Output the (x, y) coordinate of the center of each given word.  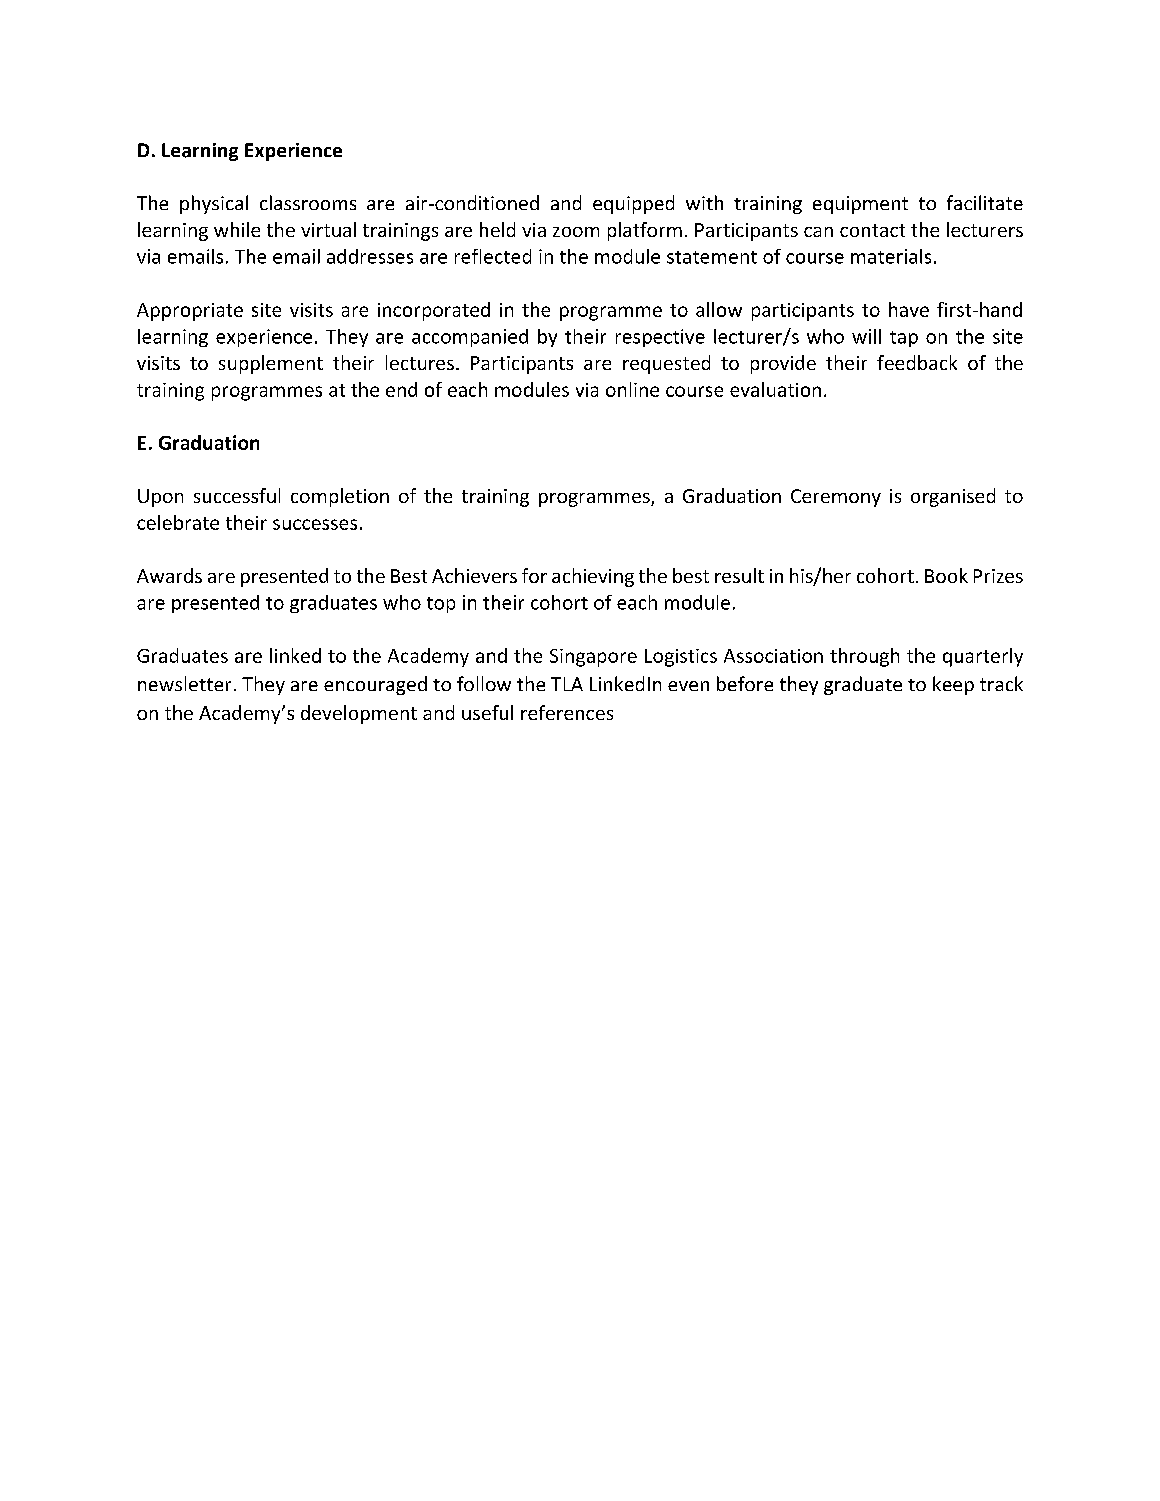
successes (315, 524)
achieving (593, 577)
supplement (271, 364)
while (237, 229)
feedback (917, 362)
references (567, 712)
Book (946, 575)
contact (872, 230)
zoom (576, 232)
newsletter (184, 683)
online (632, 389)
